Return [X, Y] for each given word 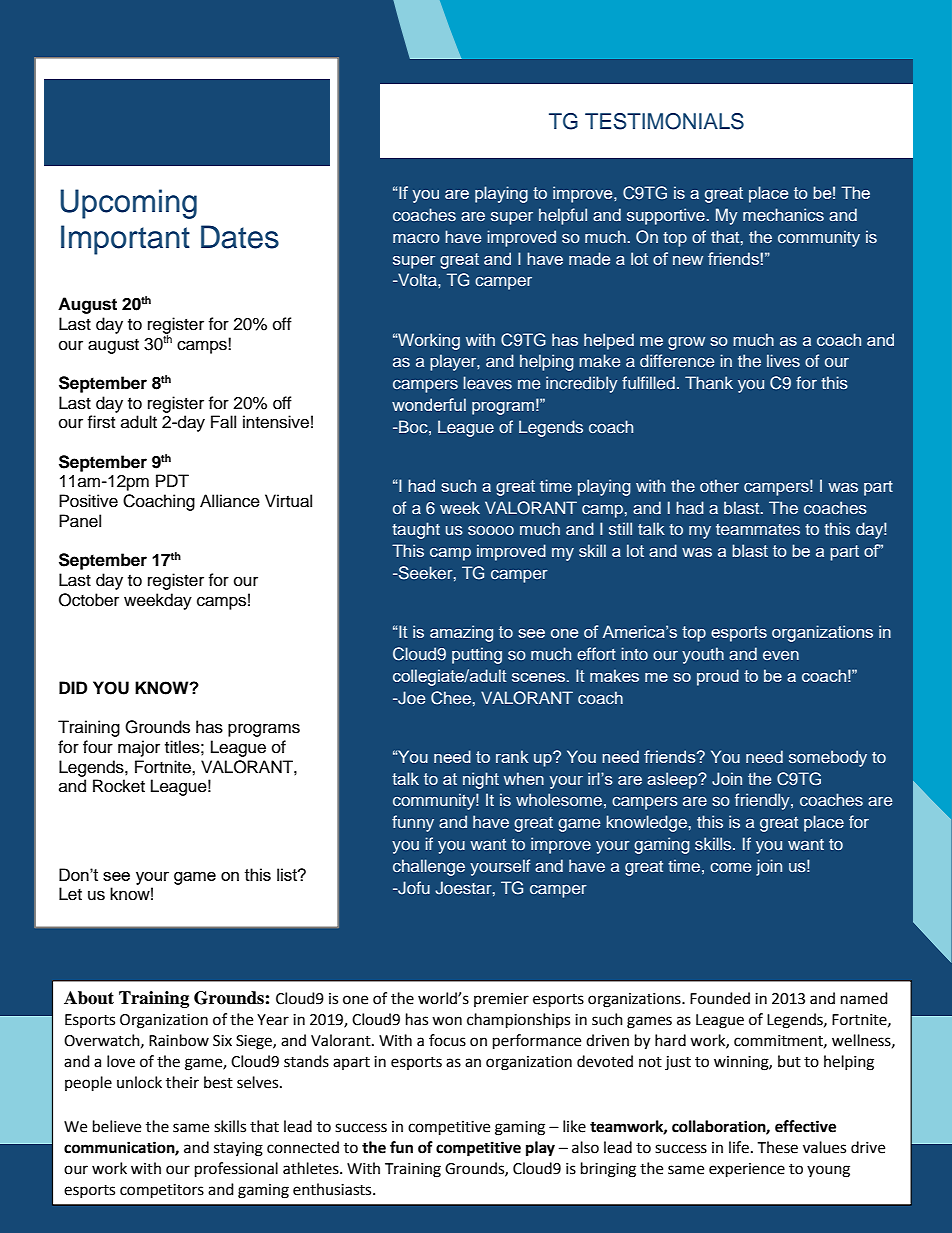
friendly [763, 801]
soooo [491, 530]
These [777, 1147]
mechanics [783, 214]
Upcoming [128, 204]
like [574, 1126]
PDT [172, 480]
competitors [162, 1191]
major [139, 748]
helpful [563, 216]
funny [413, 823]
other [719, 485]
